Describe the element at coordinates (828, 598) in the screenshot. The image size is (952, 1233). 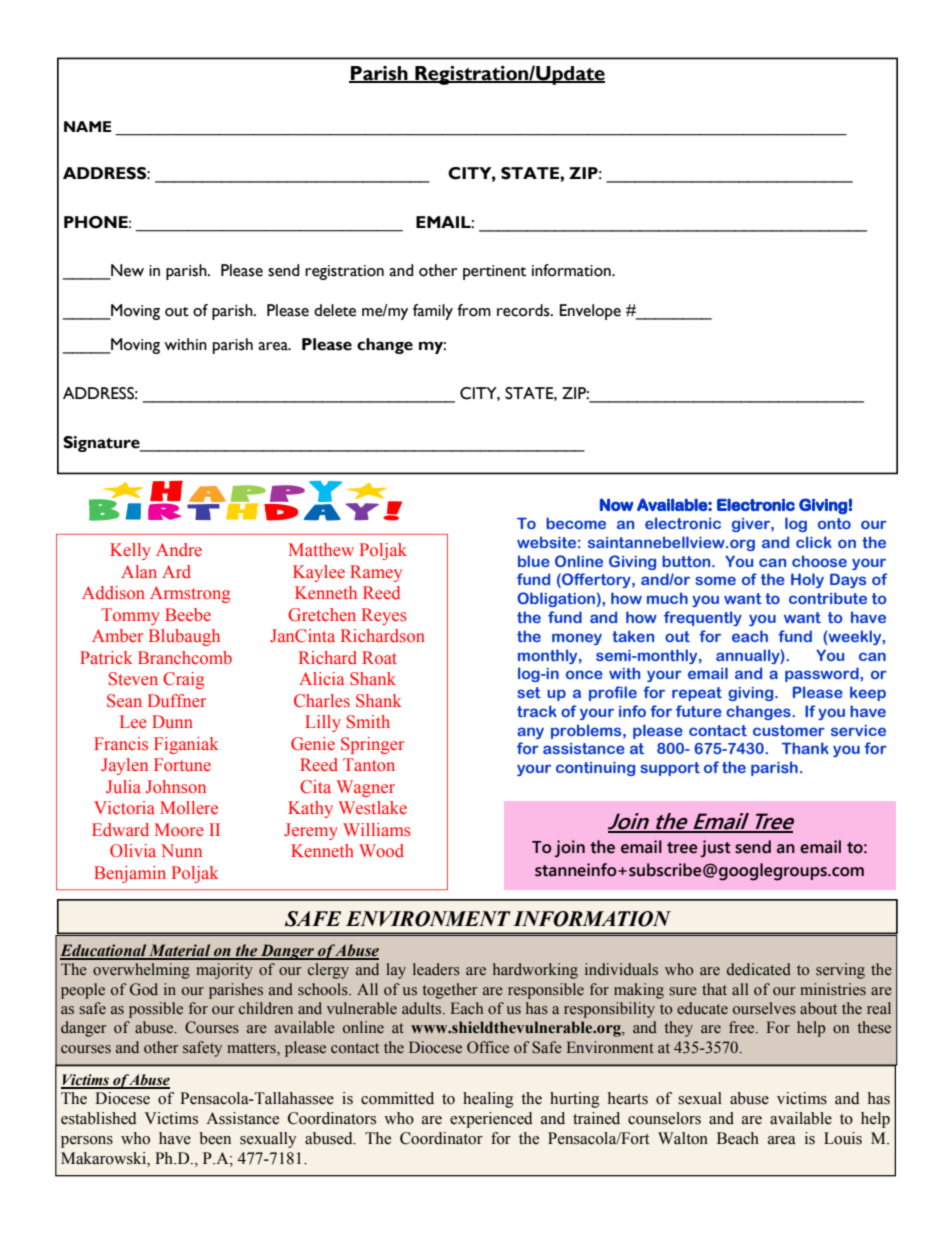
I see `contribute` at that location.
